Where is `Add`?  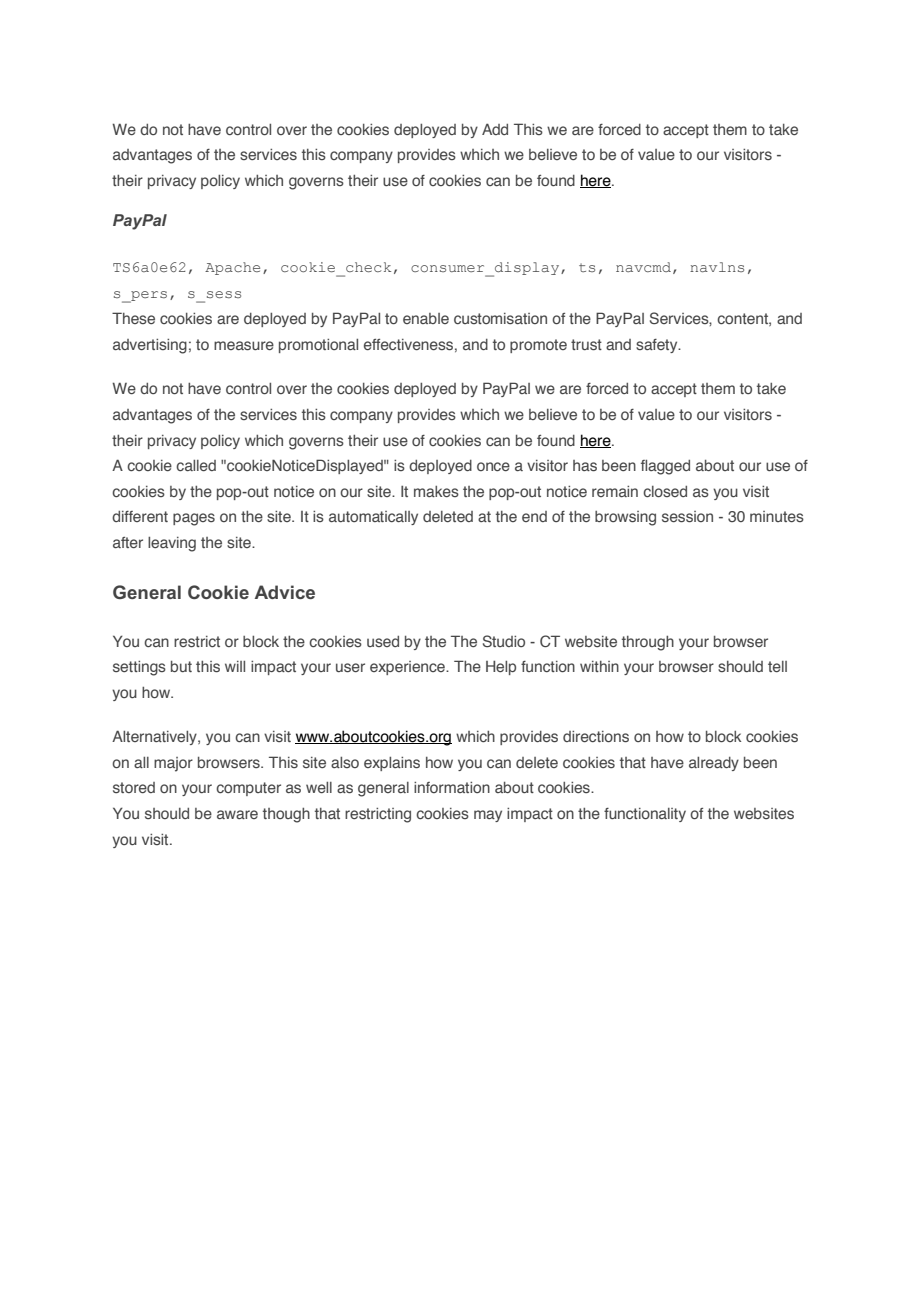
Add is located at coordinates (495, 129).
